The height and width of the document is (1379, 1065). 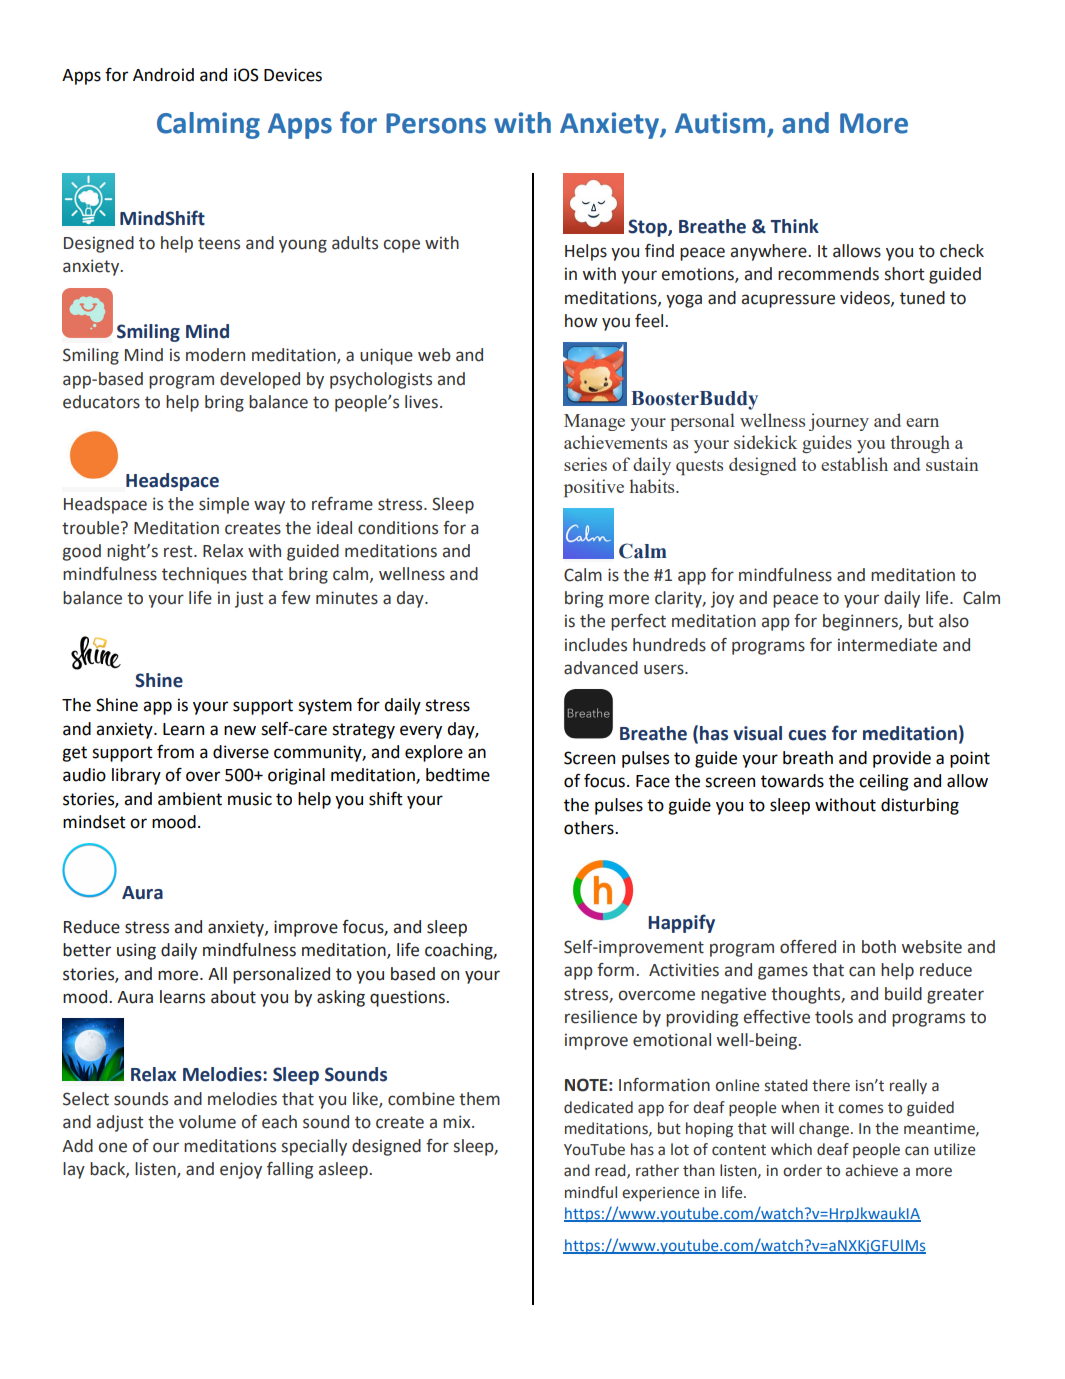 I want to click on series, so click(x=585, y=464).
